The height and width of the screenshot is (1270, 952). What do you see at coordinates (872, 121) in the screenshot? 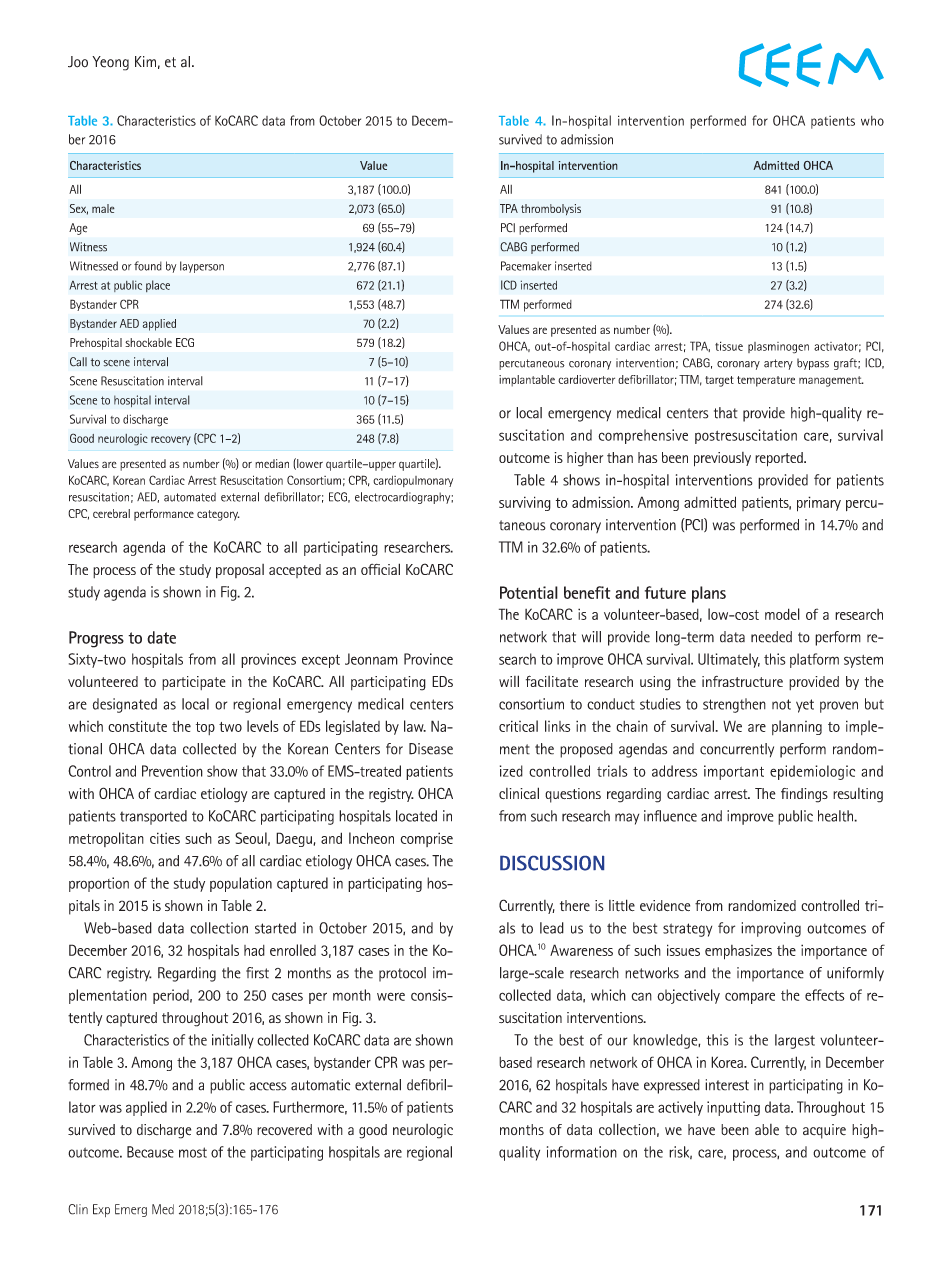
I see `who` at bounding box center [872, 121].
